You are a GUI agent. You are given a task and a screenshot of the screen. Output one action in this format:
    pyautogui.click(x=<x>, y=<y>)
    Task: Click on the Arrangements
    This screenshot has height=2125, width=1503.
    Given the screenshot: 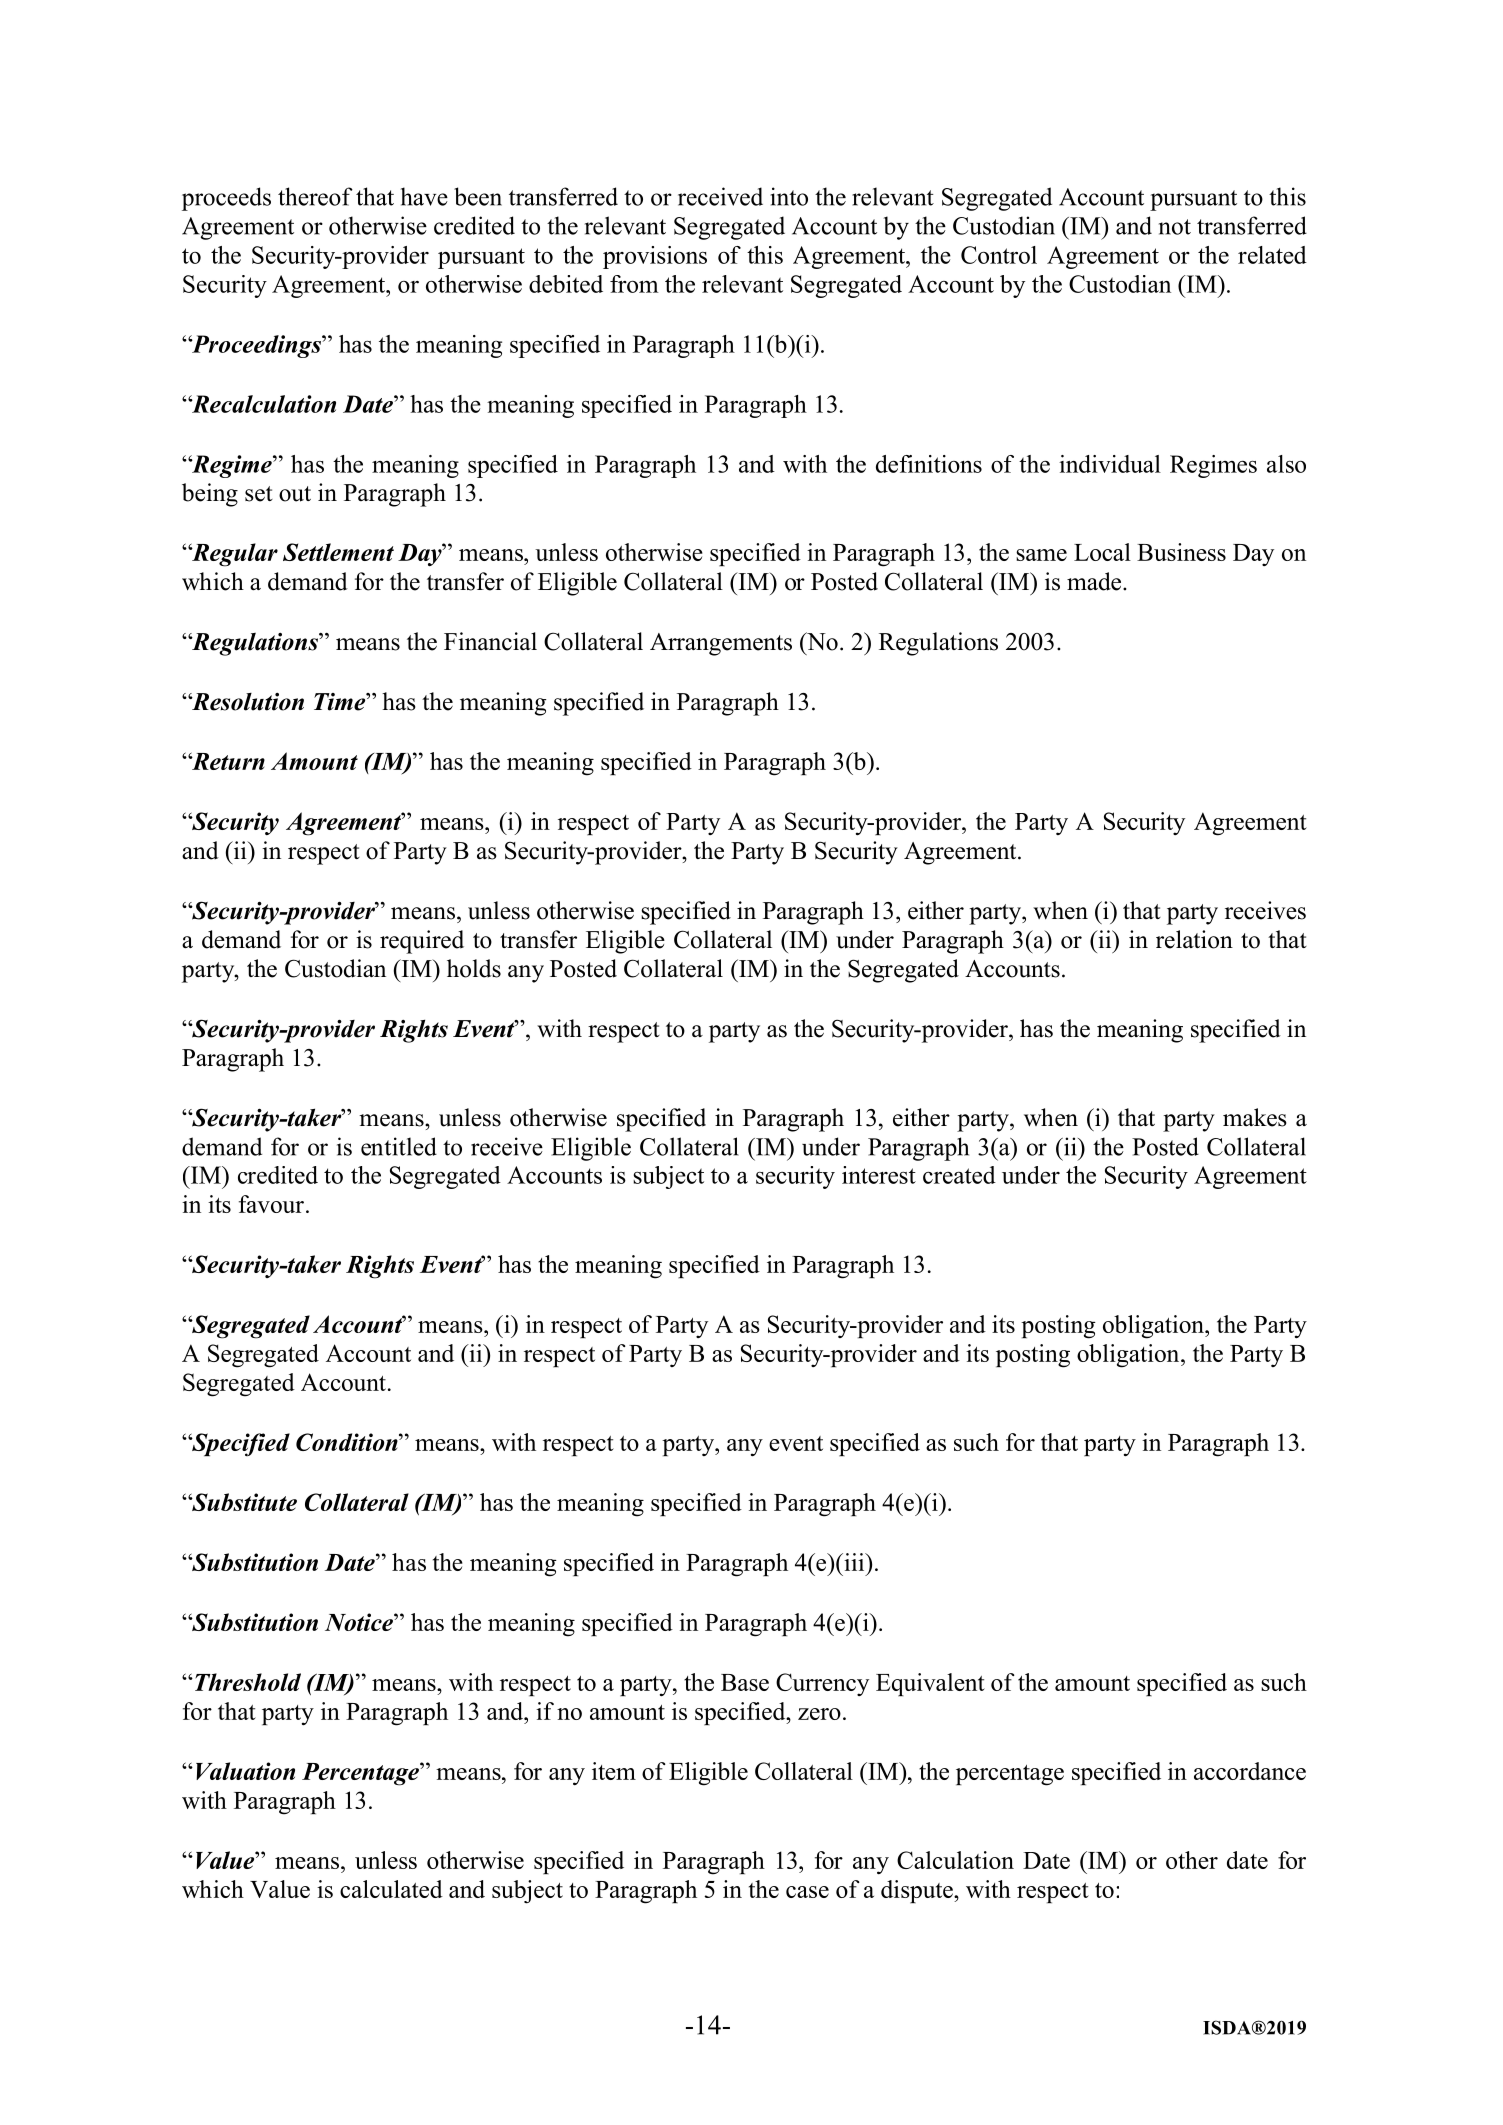 What is the action you would take?
    pyautogui.click(x=721, y=644)
